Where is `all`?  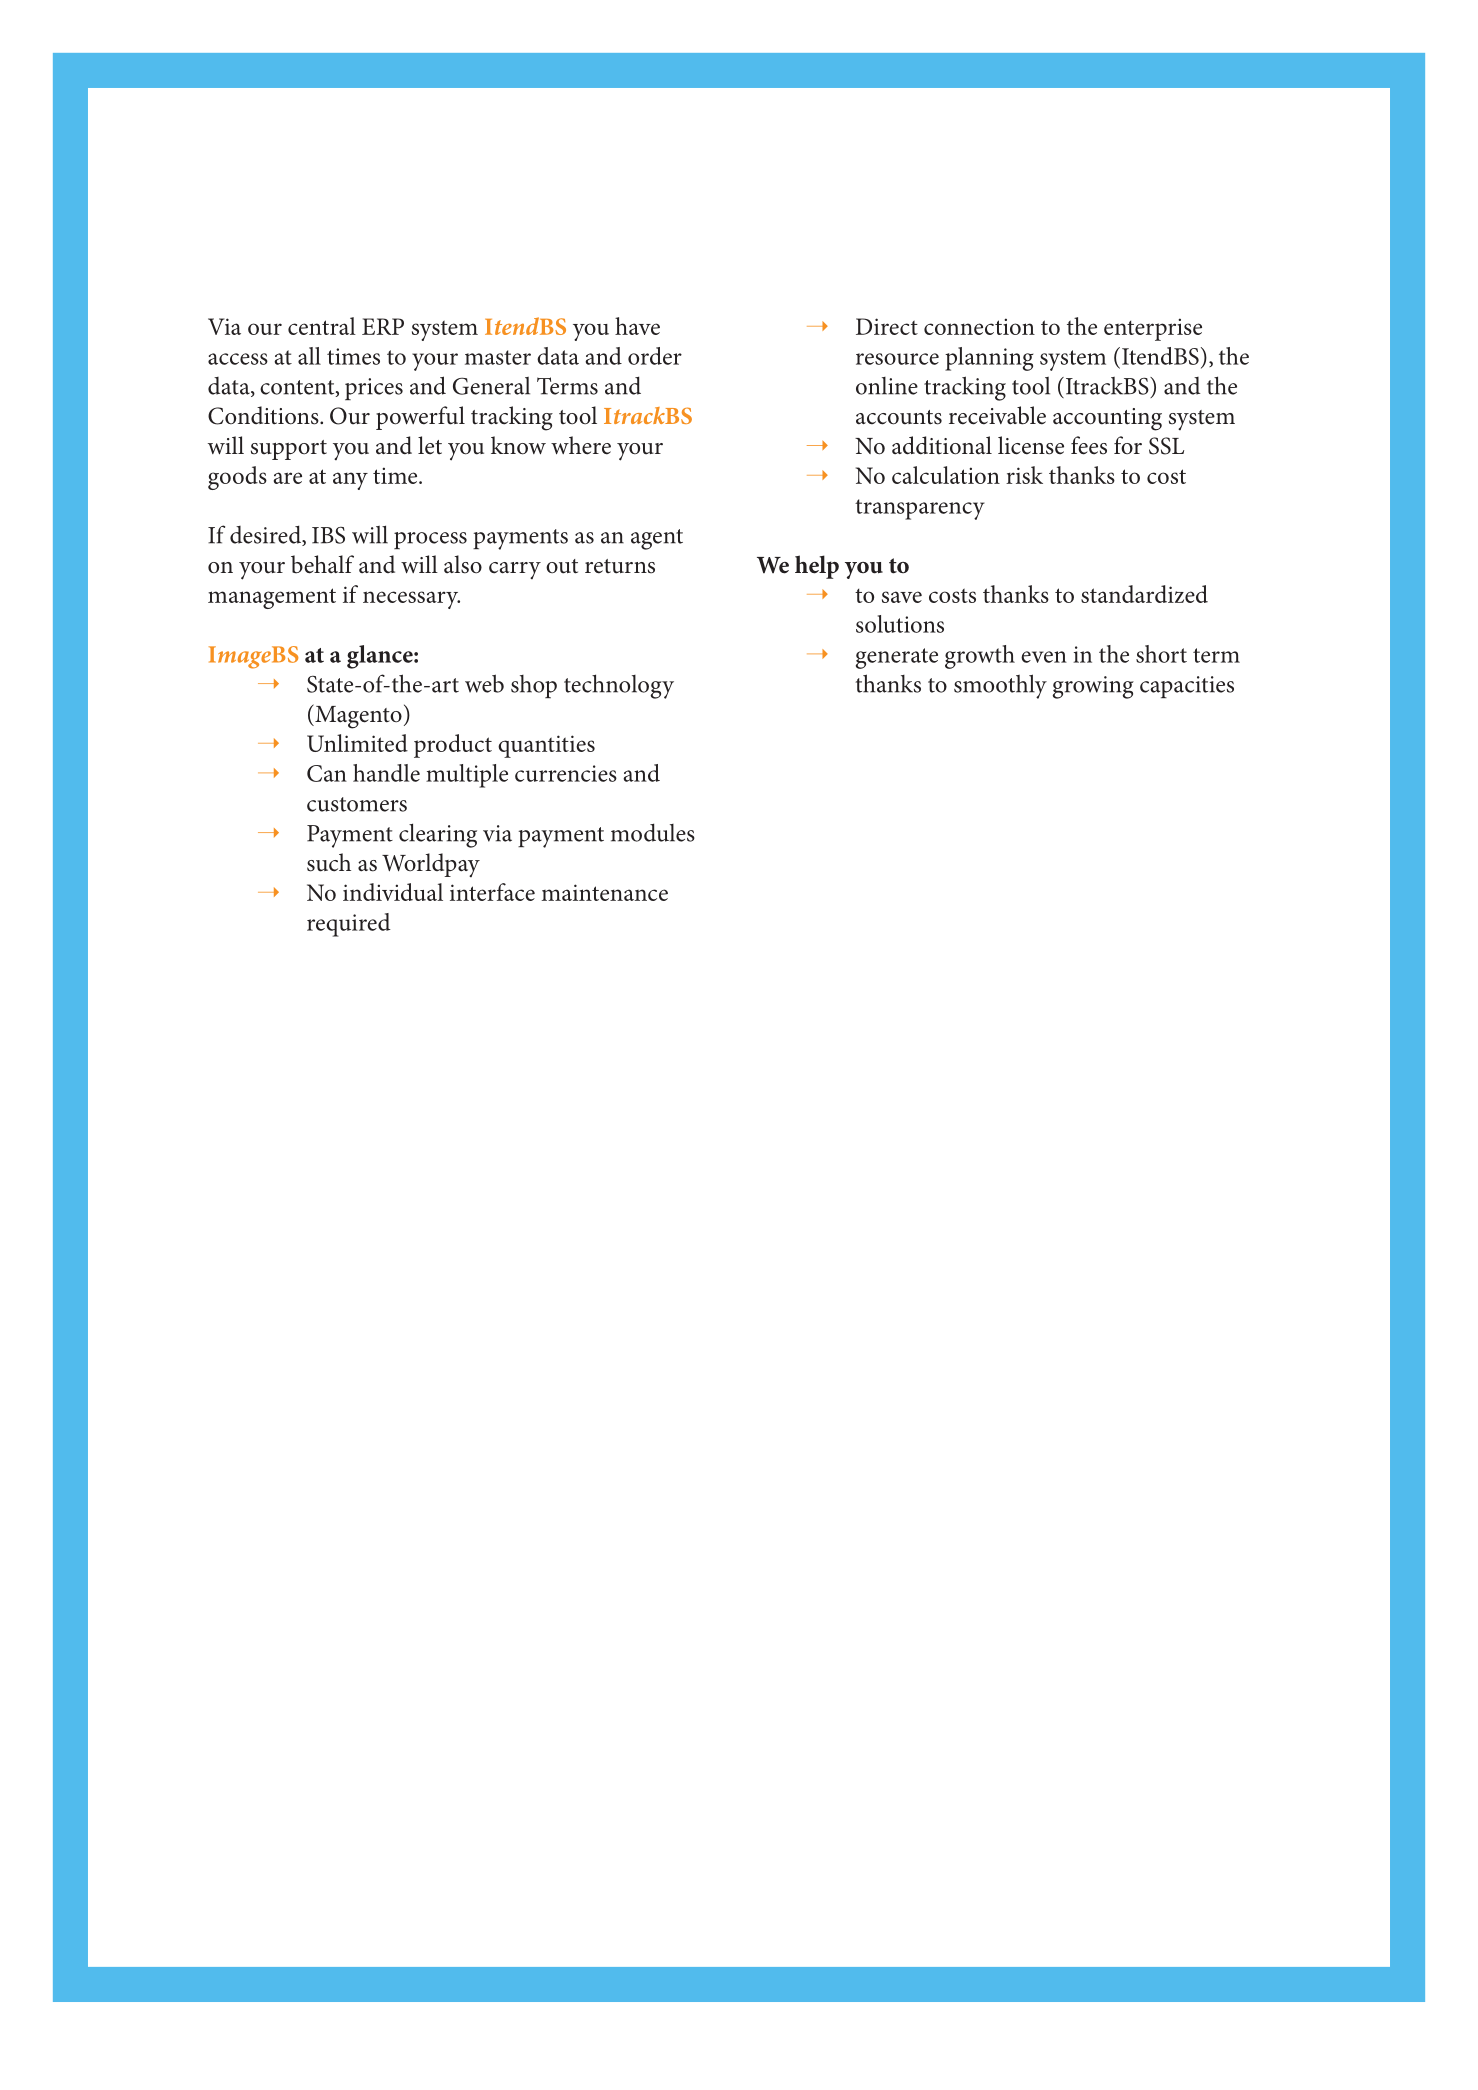
all is located at coordinates (309, 356).
